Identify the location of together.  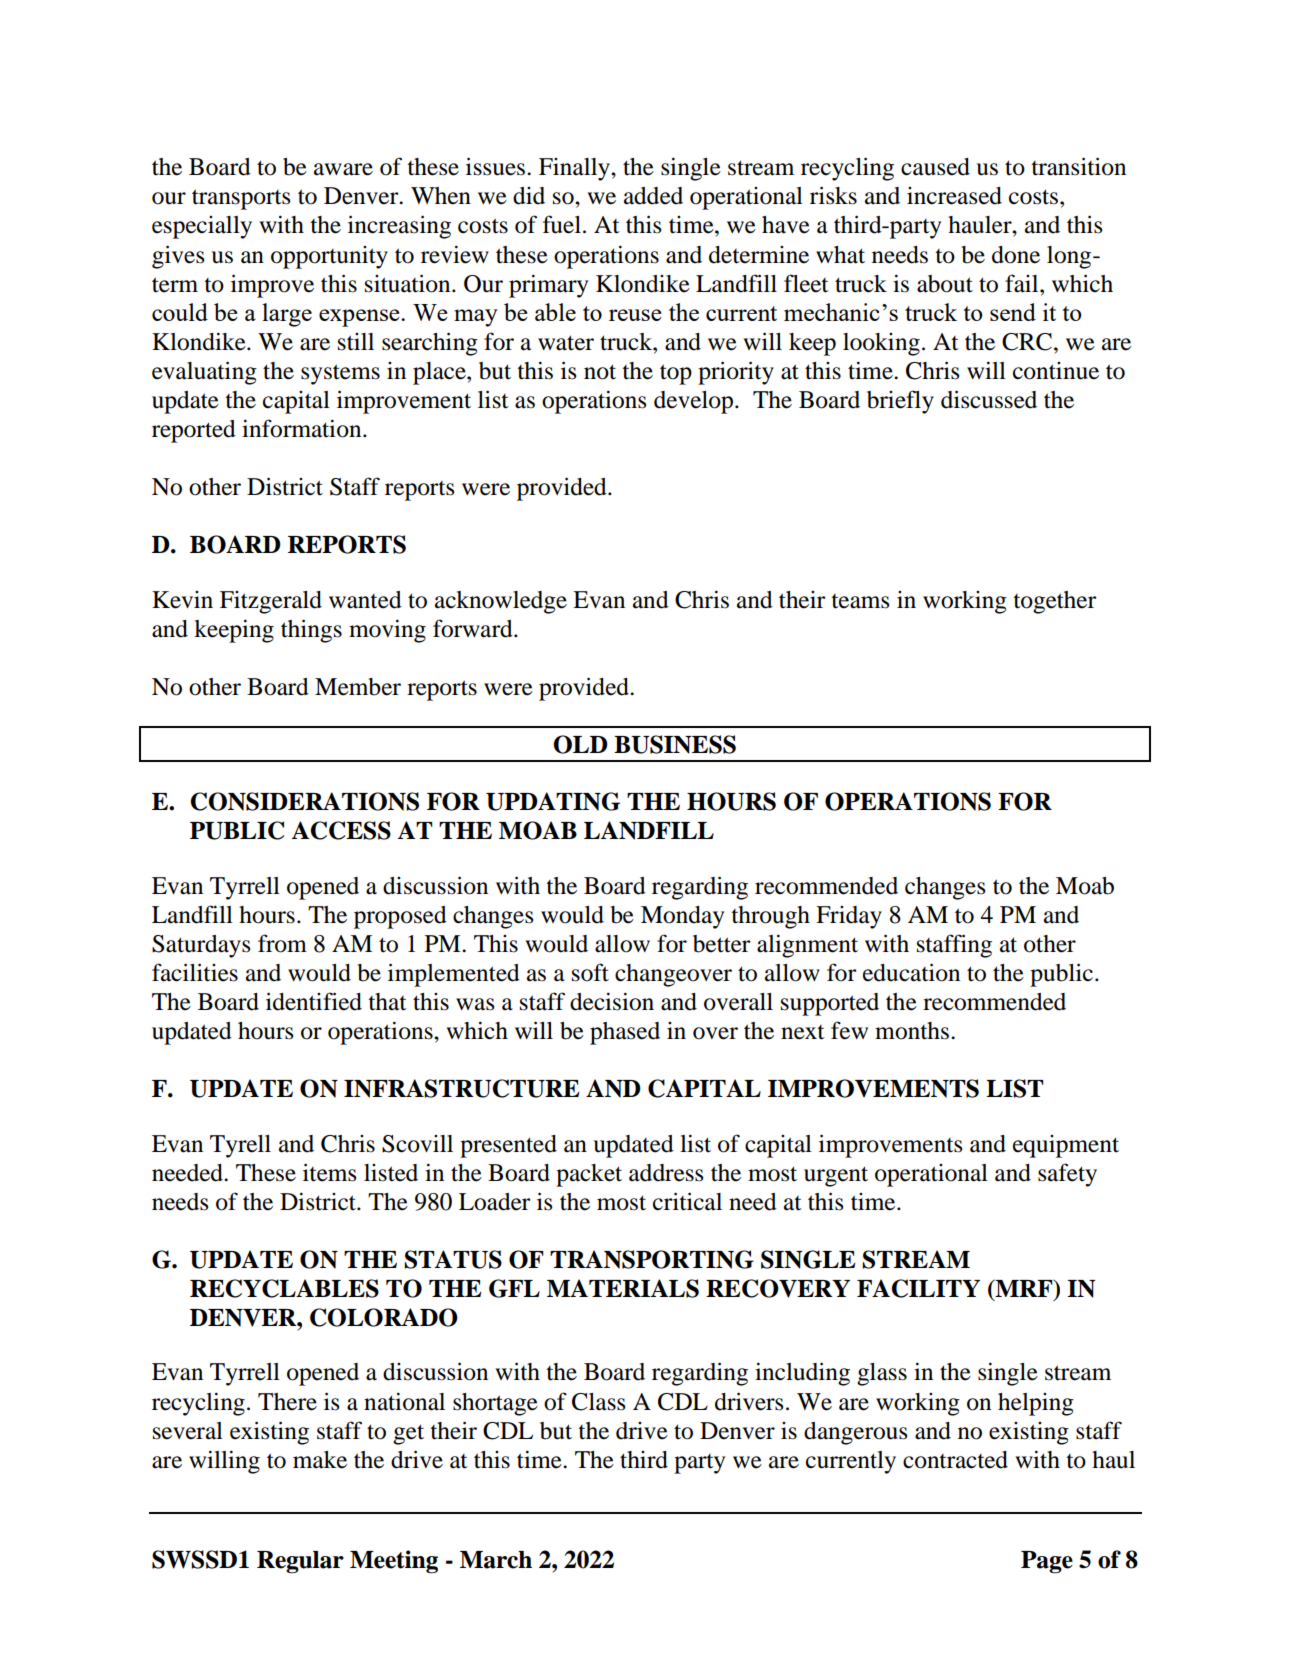
(1055, 602).
